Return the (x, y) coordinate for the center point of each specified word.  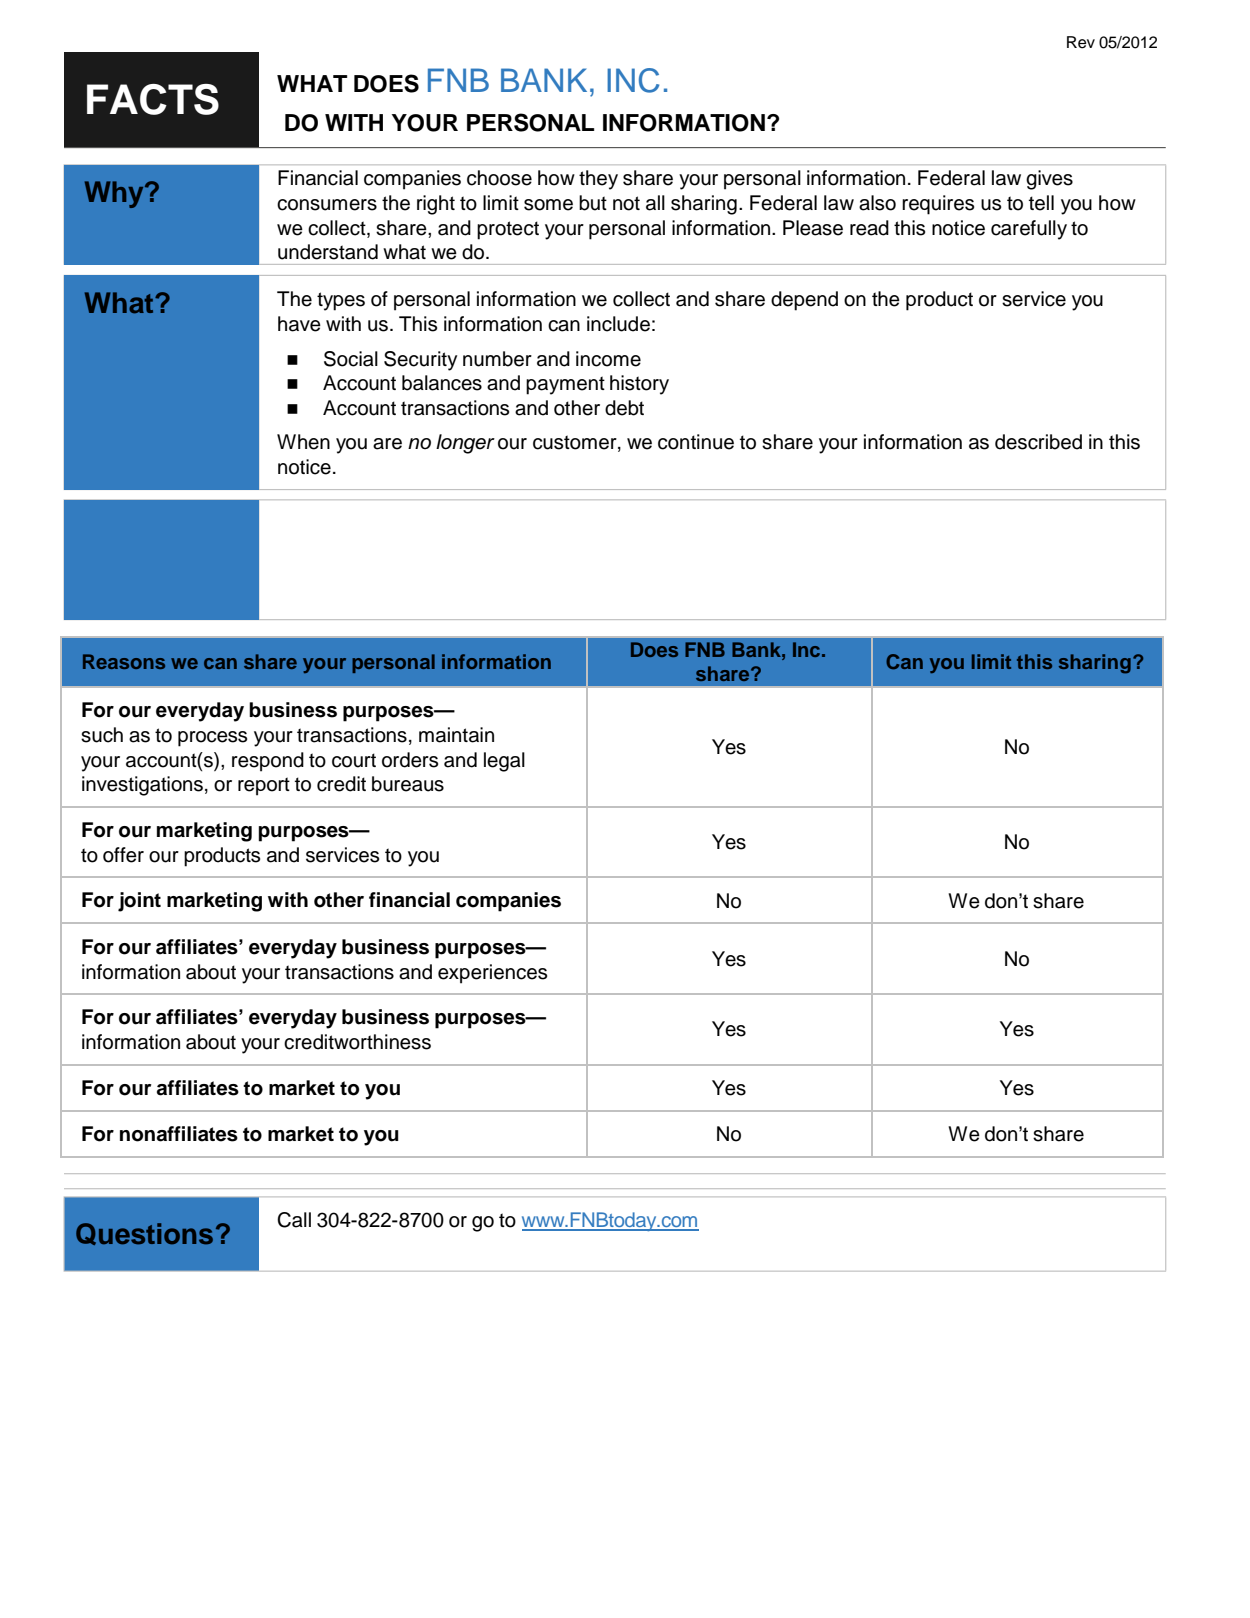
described (1038, 442)
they (598, 180)
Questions (144, 1234)
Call (294, 1220)
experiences (492, 974)
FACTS (153, 99)
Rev (1081, 42)
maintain (456, 735)
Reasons (124, 661)
